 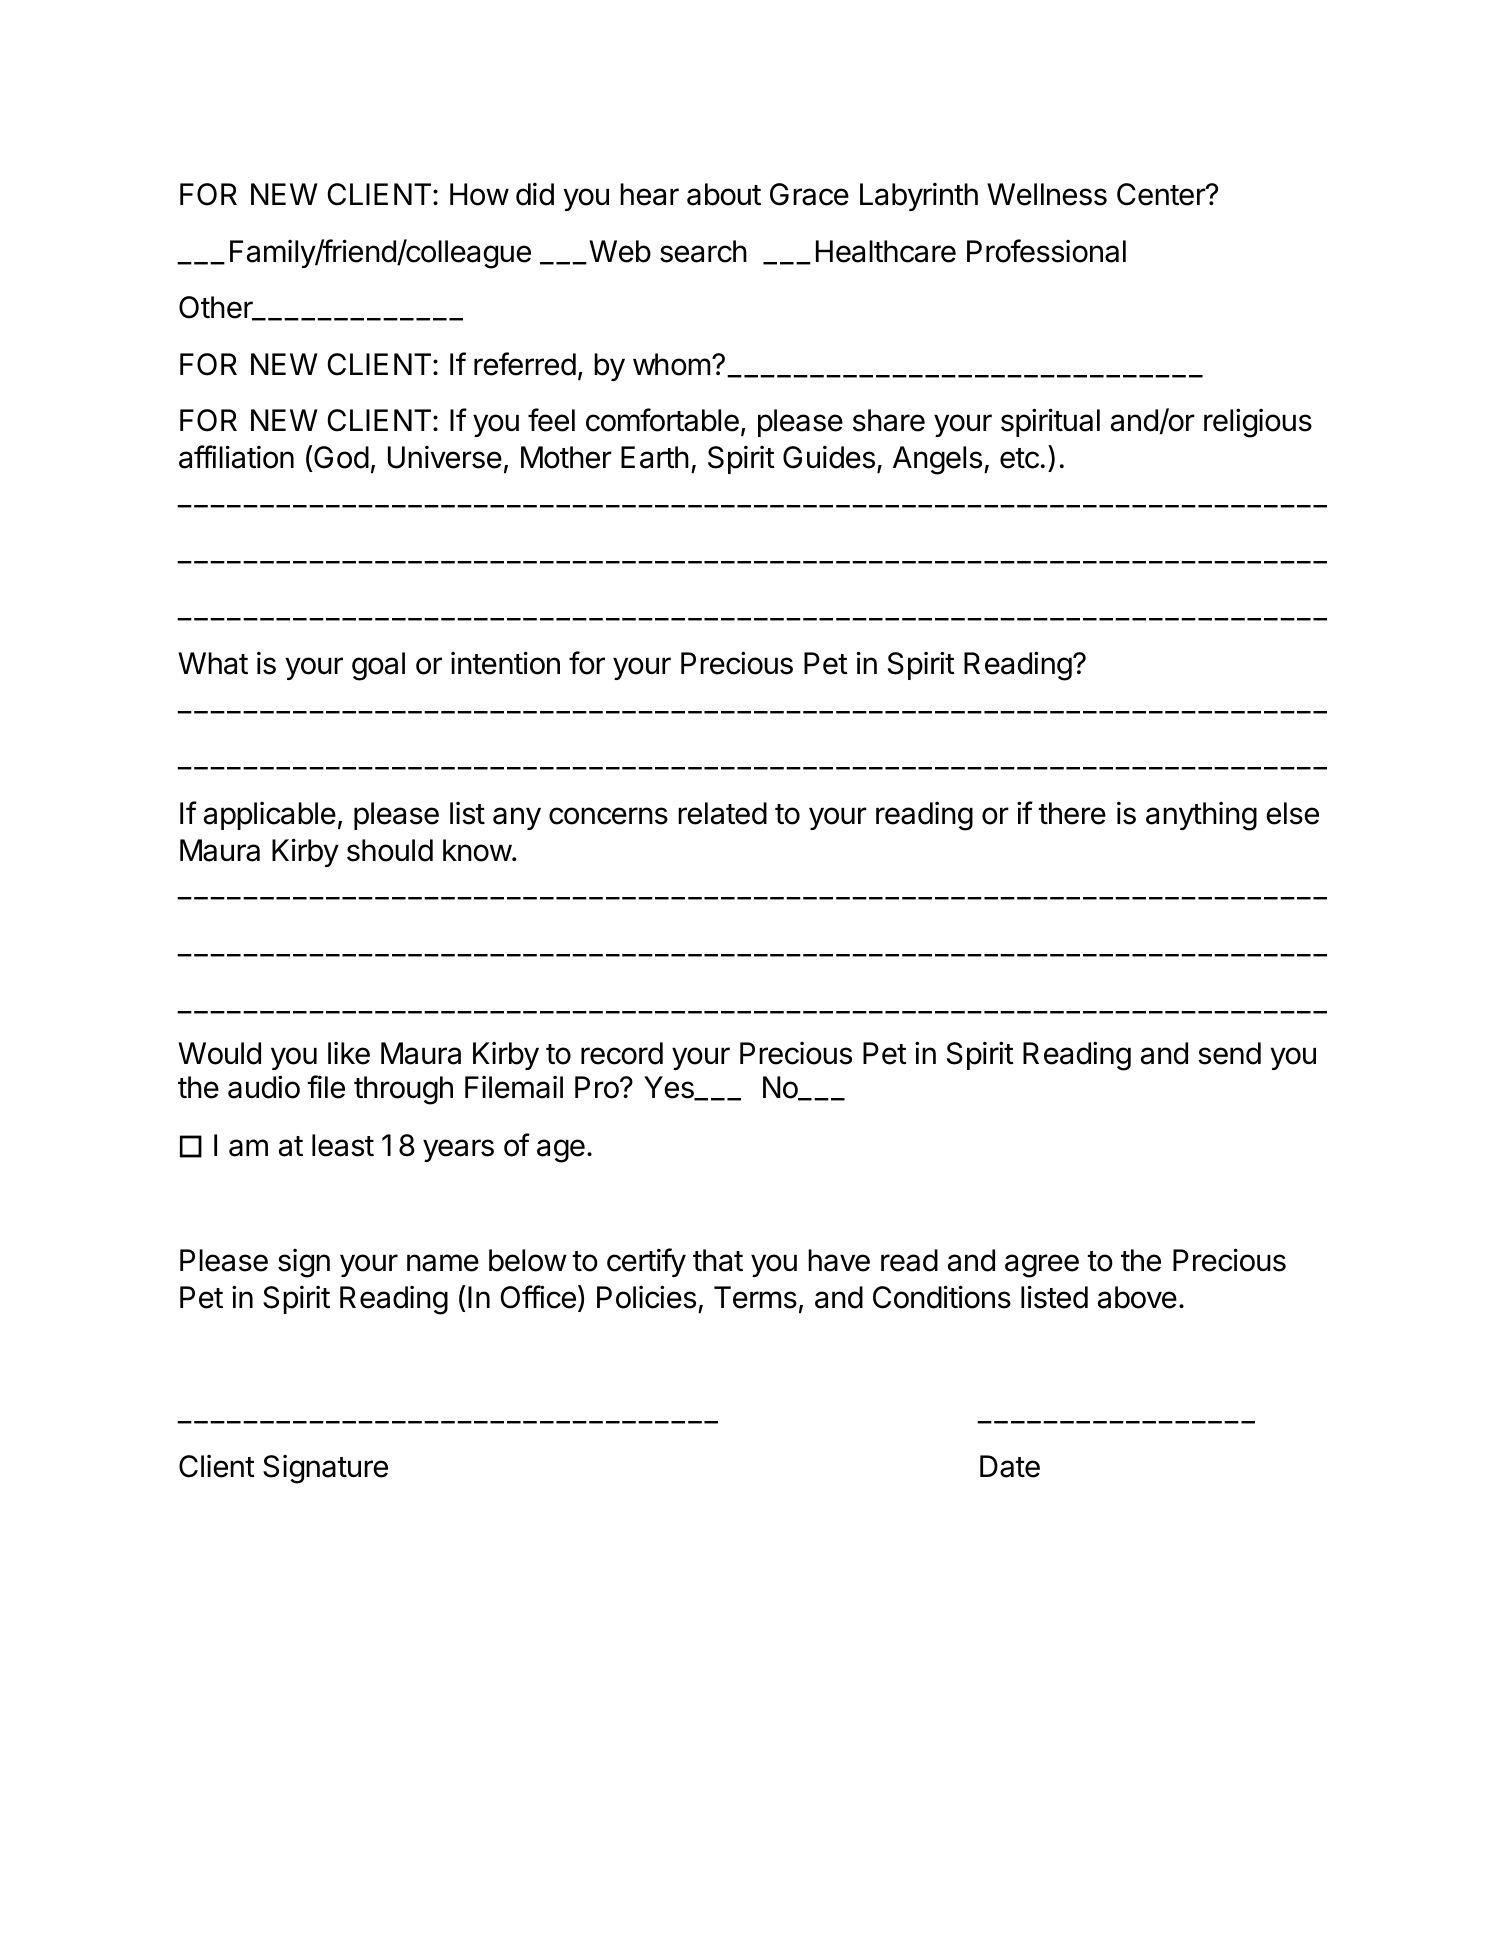 What do you see at coordinates (390, 850) in the screenshot?
I see `should` at bounding box center [390, 850].
